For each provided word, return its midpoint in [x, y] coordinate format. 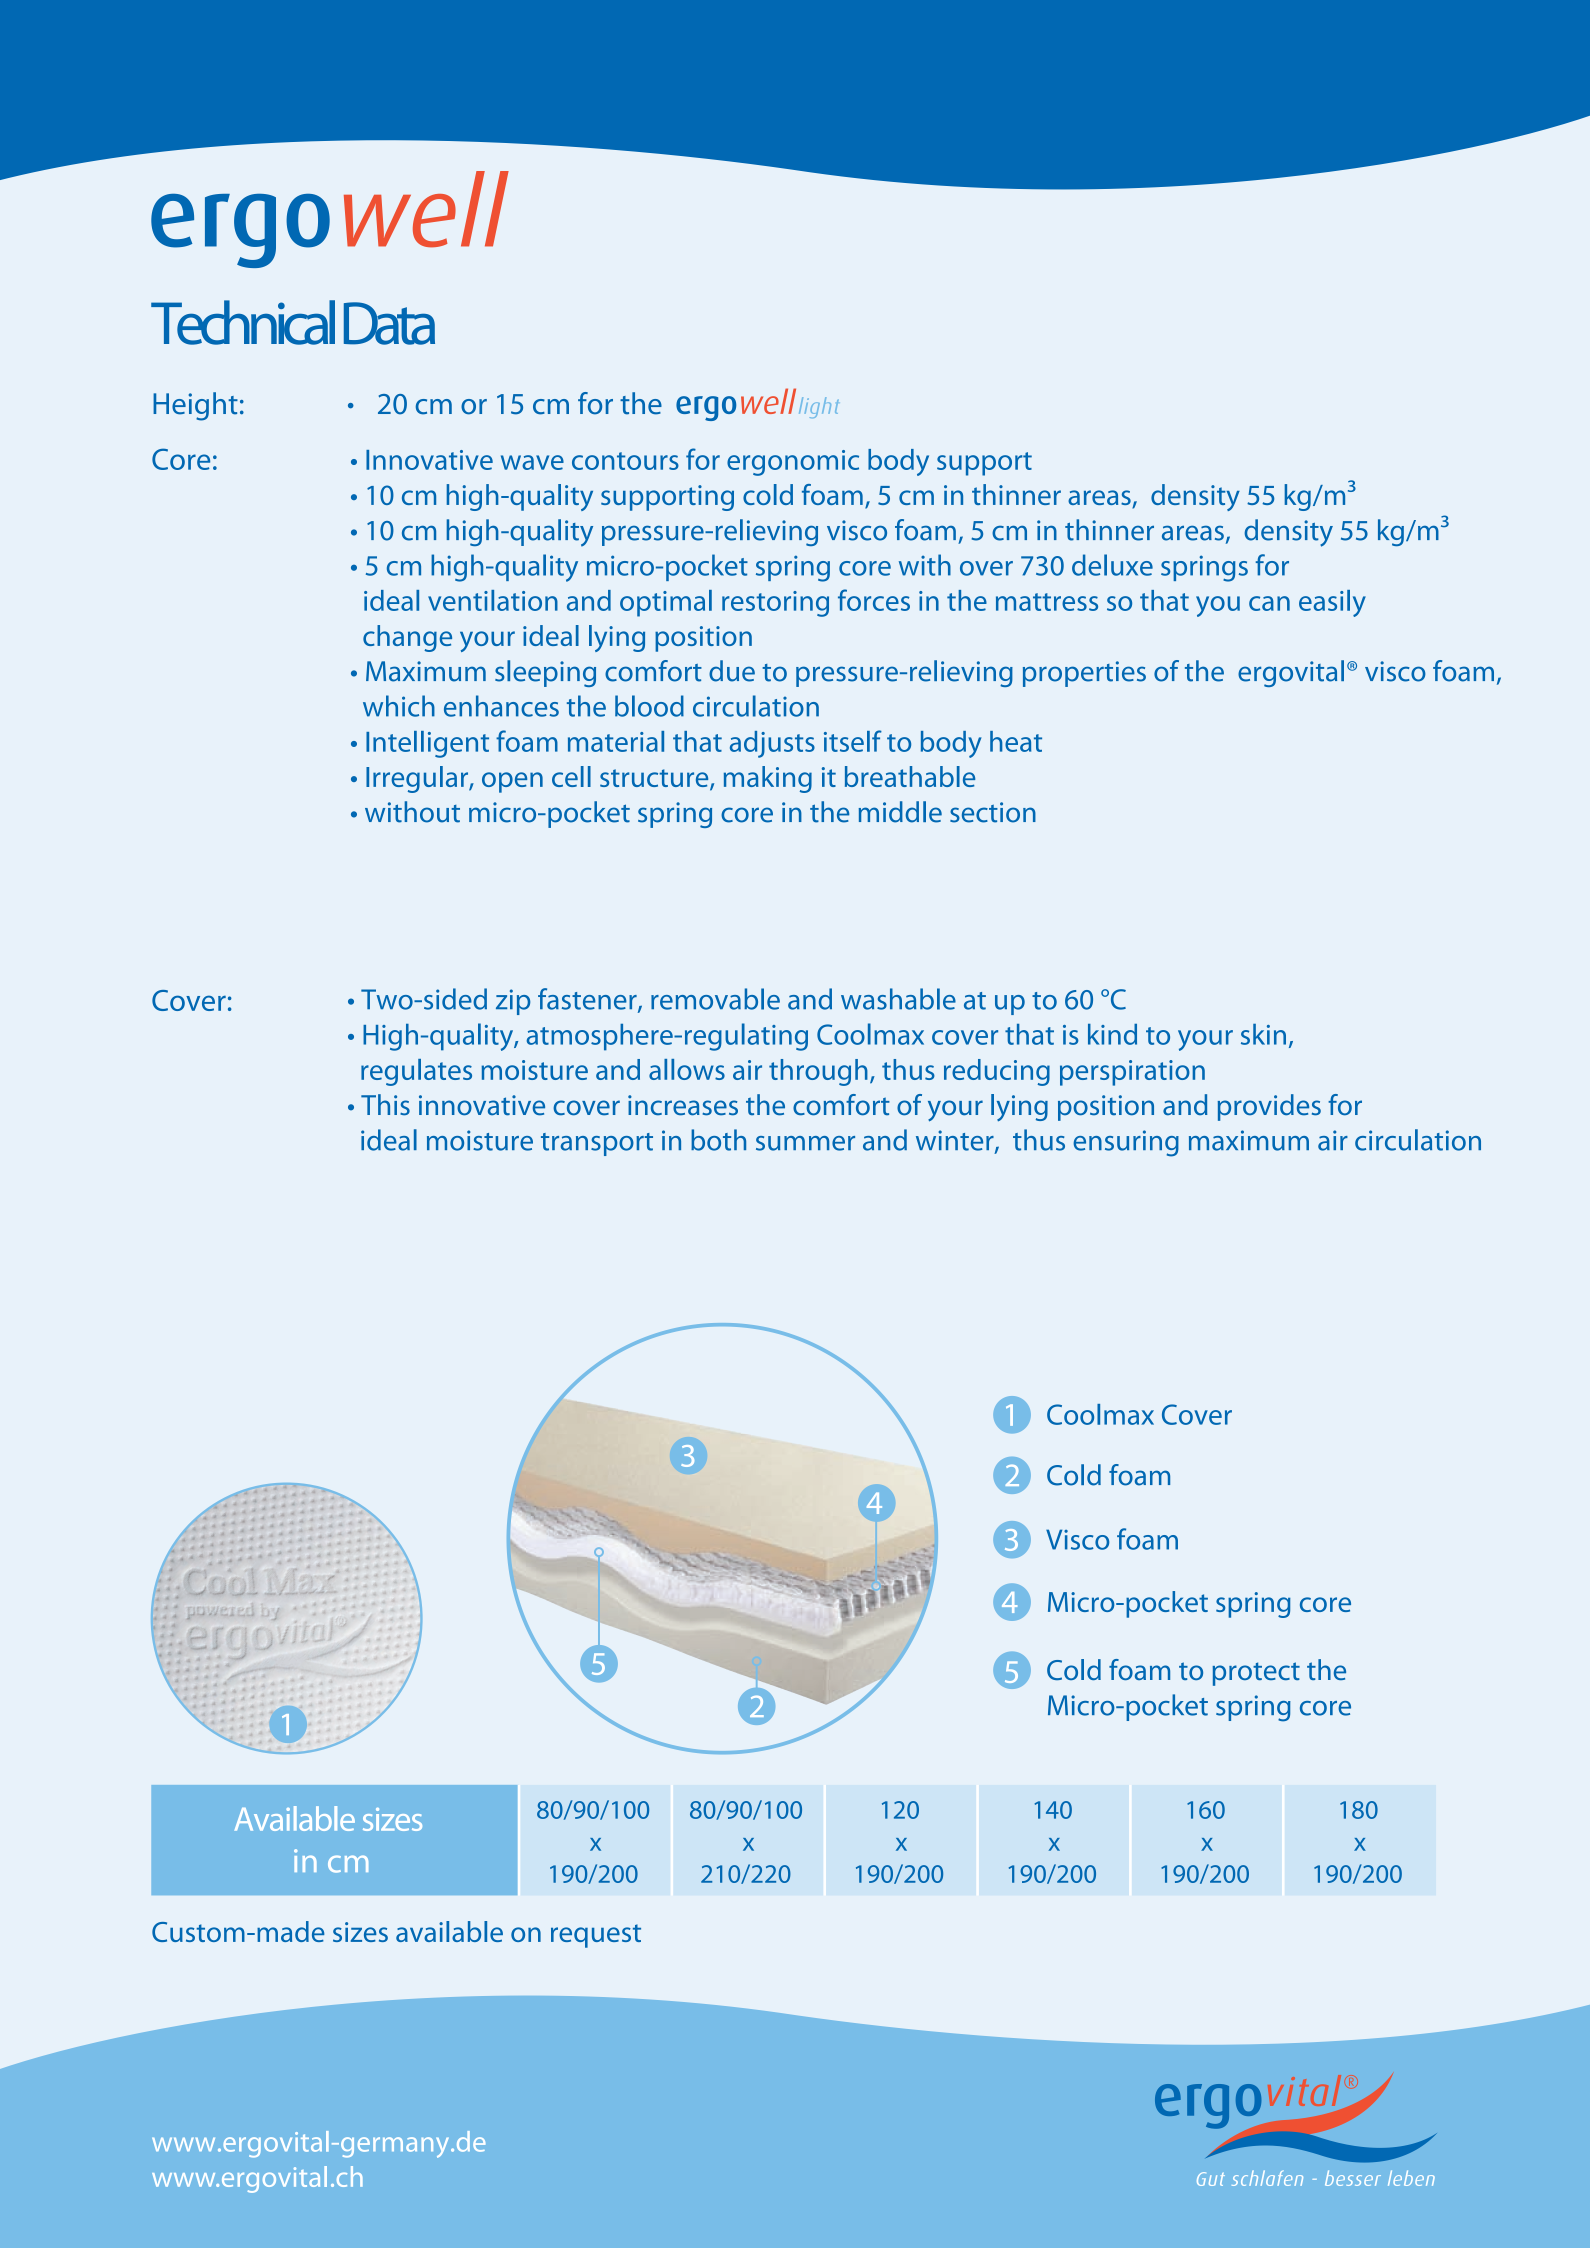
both [718, 1140]
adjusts [772, 744]
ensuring [1126, 1143]
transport [597, 1144]
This [385, 1105]
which [399, 706]
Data [389, 323]
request [596, 1936]
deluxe [1112, 565]
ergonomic [793, 463]
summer [805, 1143]
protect [1256, 1674]
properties [1084, 674]
